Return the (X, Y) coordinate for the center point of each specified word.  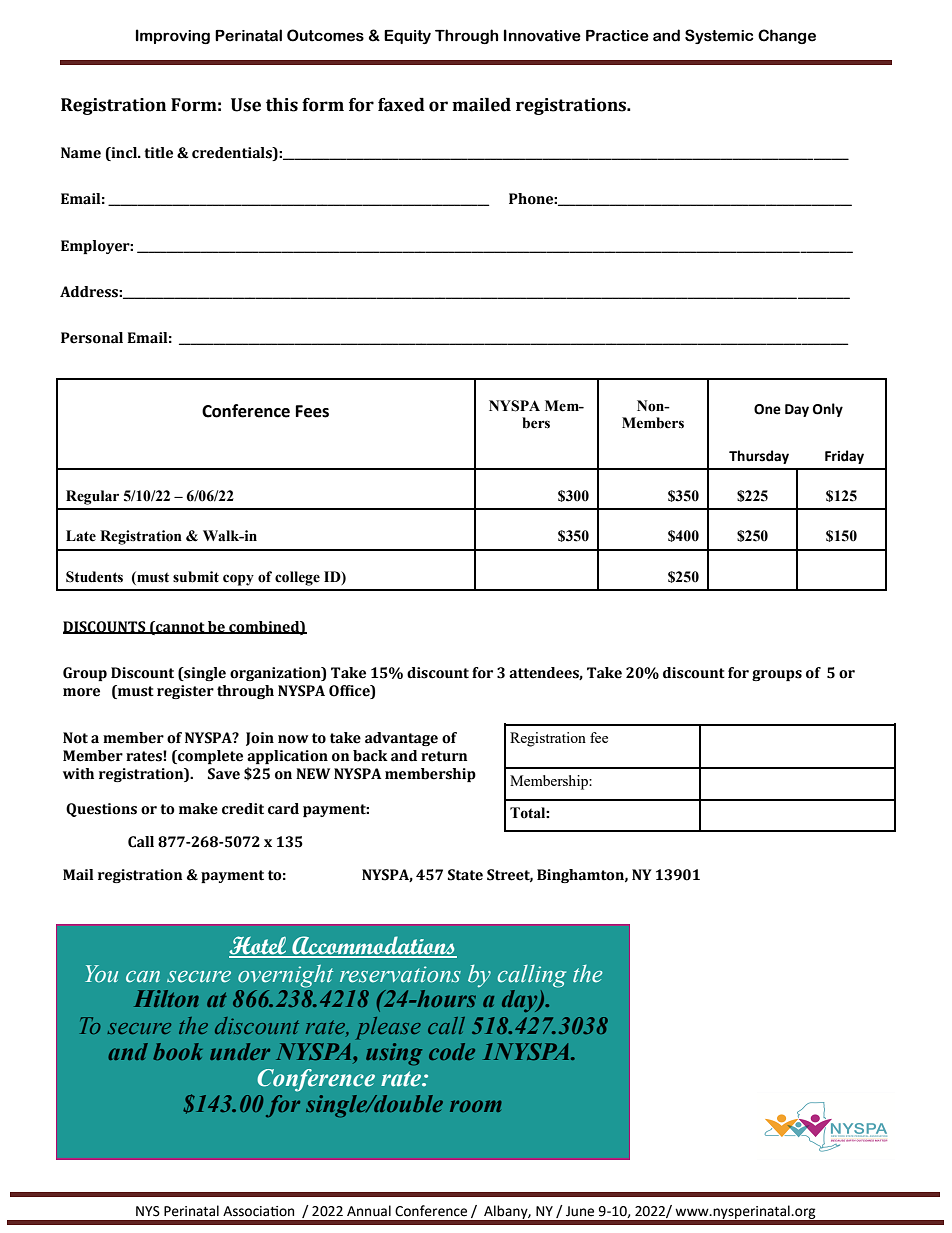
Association (258, 1211)
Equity (407, 37)
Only (828, 410)
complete (209, 757)
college (297, 578)
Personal (92, 338)
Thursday (759, 457)
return (444, 756)
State (465, 875)
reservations (400, 974)
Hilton (166, 998)
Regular (92, 497)
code (452, 1051)
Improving (173, 36)
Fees (312, 411)
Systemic (719, 36)
